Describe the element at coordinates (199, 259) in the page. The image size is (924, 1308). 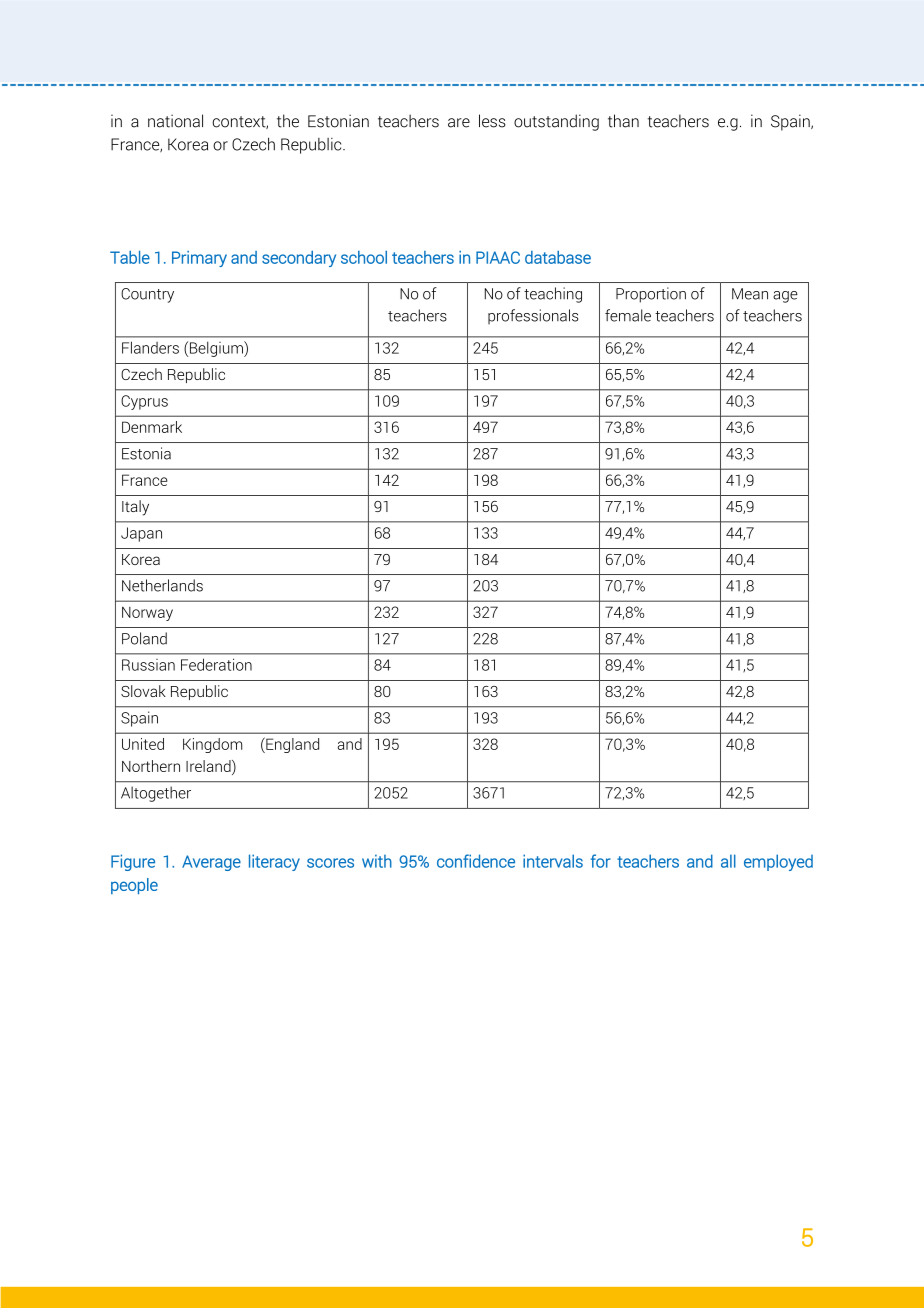
I see `Primary` at that location.
